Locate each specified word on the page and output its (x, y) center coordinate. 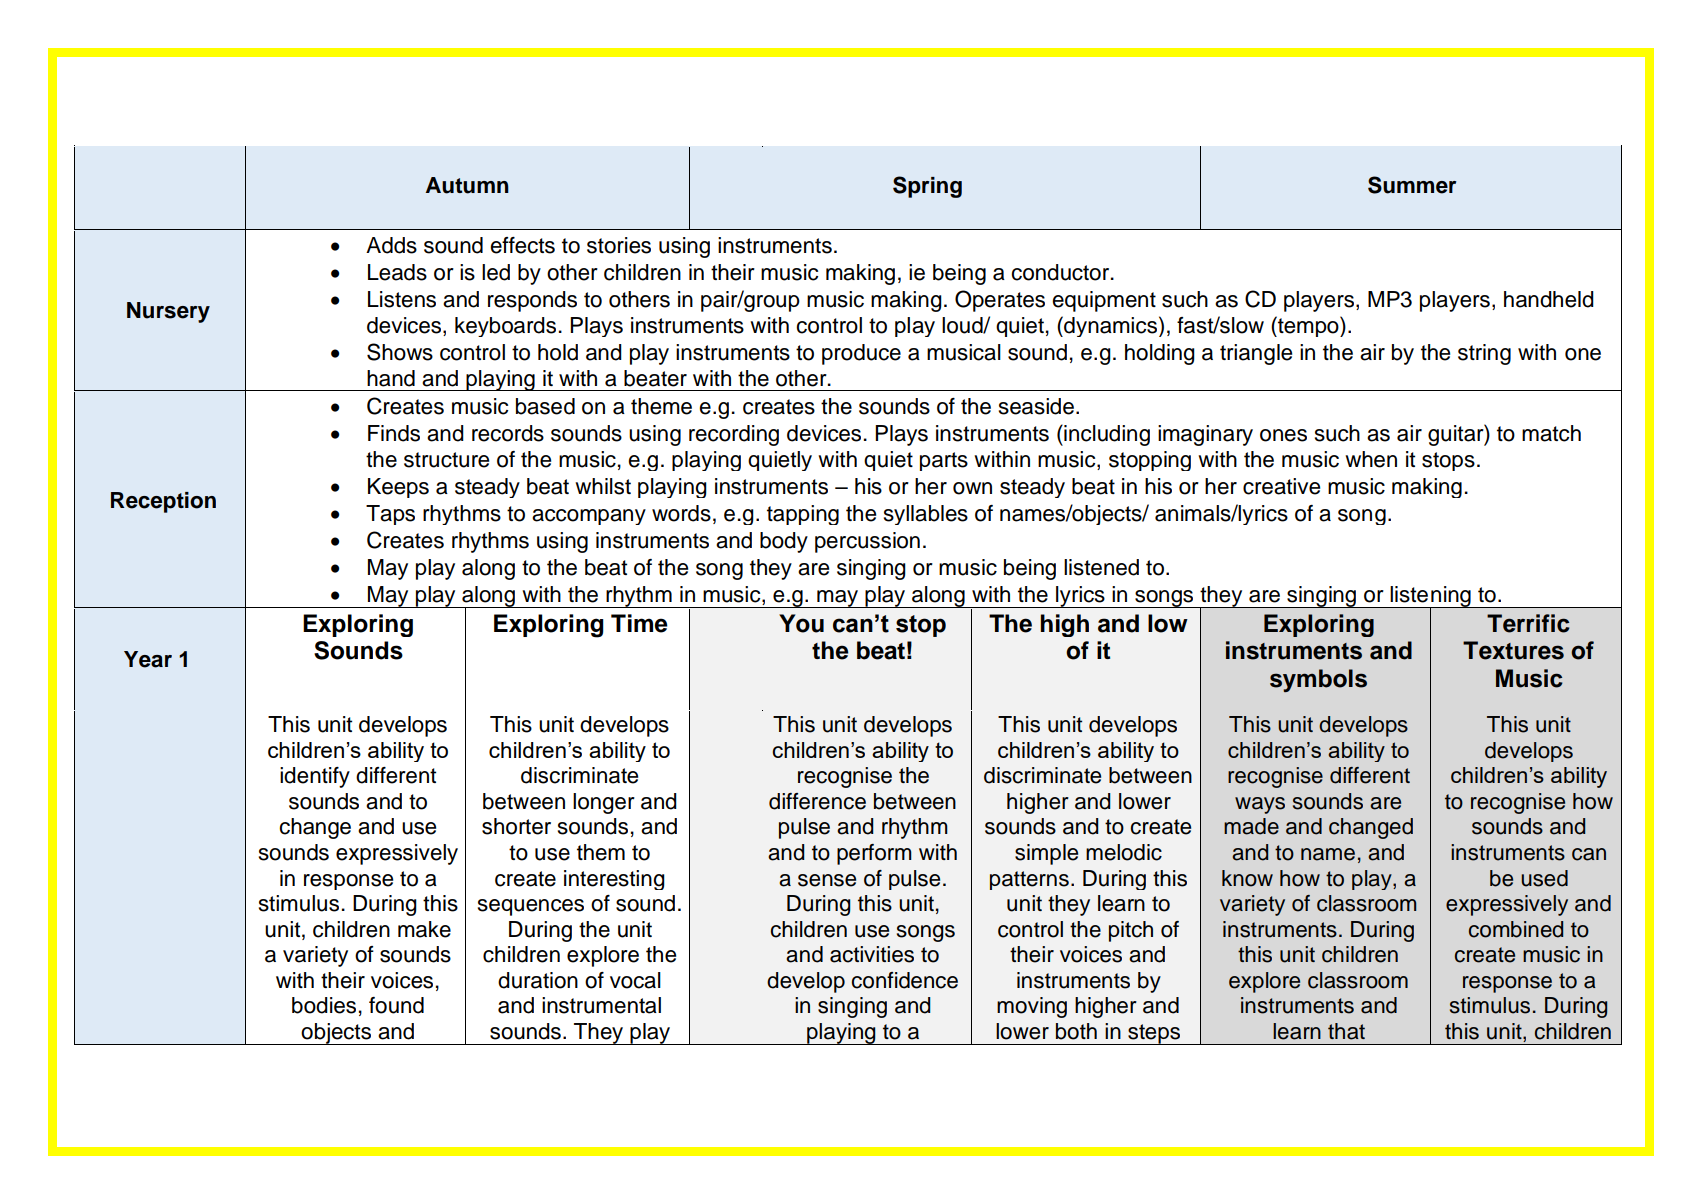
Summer (1412, 185)
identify (315, 777)
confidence (904, 980)
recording (734, 435)
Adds (391, 245)
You (801, 623)
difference (817, 801)
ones (1283, 435)
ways (1260, 805)
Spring (927, 187)
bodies (324, 1005)
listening (1430, 598)
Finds (394, 433)
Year (148, 659)
